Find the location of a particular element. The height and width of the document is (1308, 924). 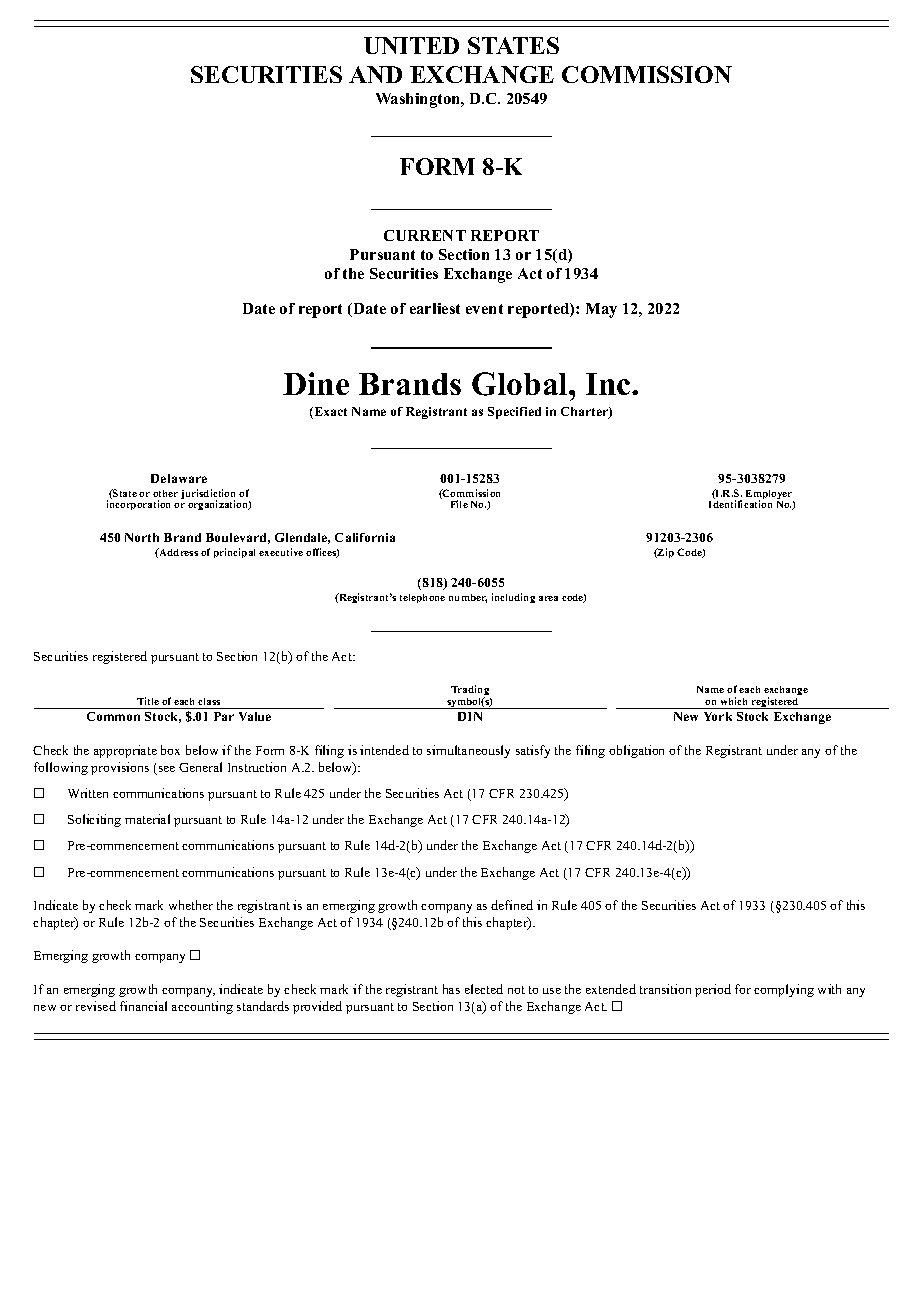

UNITED is located at coordinates (411, 45).
